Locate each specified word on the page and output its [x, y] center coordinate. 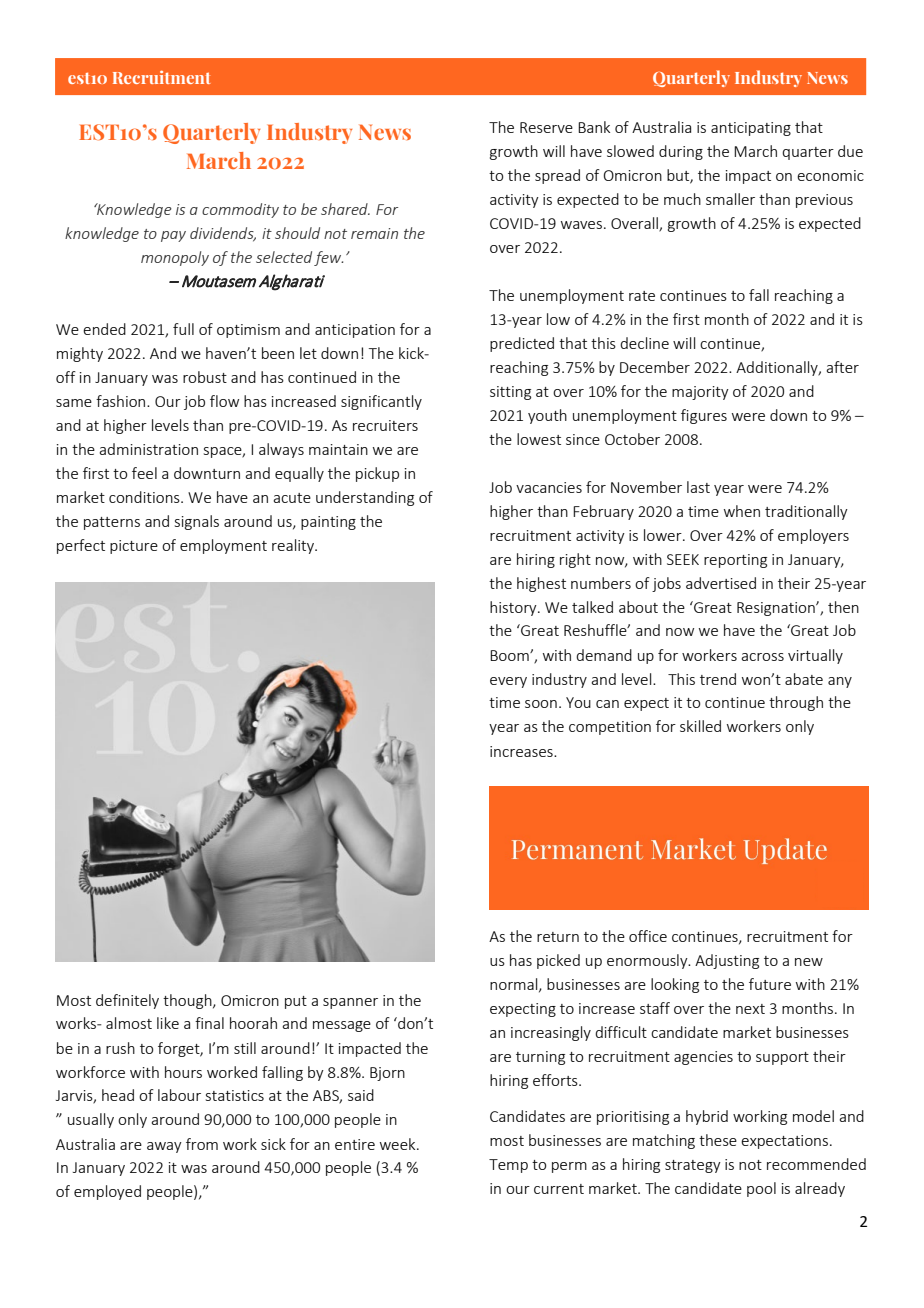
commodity [240, 210]
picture [134, 547]
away [164, 1147]
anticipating [751, 129]
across [762, 657]
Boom [510, 655]
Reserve [546, 127]
